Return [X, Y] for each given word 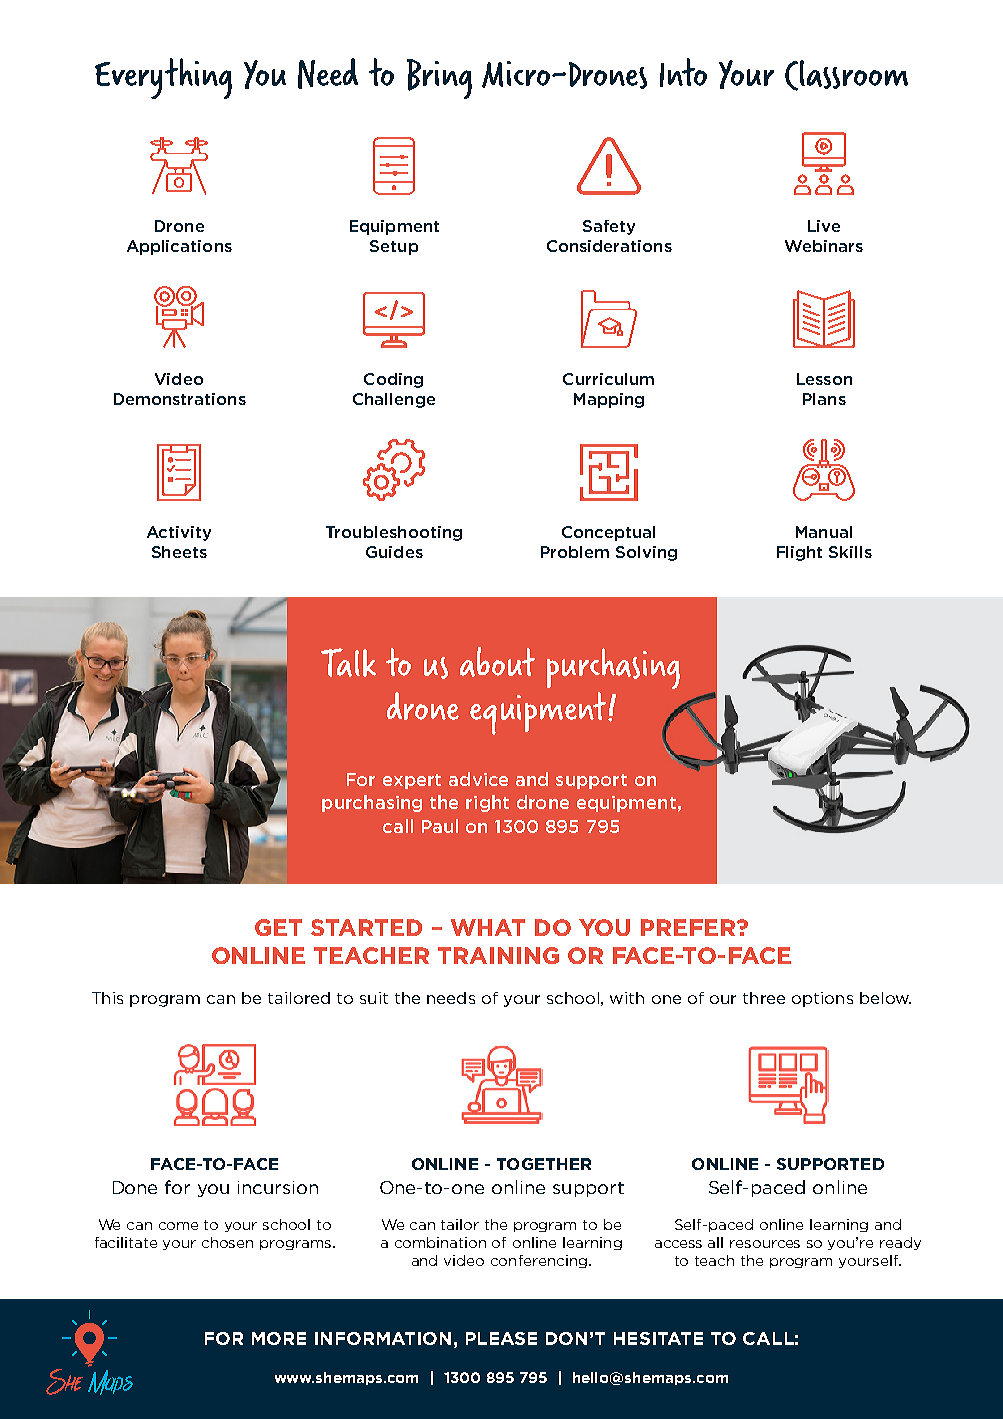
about [497, 662]
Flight [799, 553]
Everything [163, 78]
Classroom [846, 75]
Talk [348, 662]
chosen [227, 1242]
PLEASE [501, 1338]
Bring [439, 79]
